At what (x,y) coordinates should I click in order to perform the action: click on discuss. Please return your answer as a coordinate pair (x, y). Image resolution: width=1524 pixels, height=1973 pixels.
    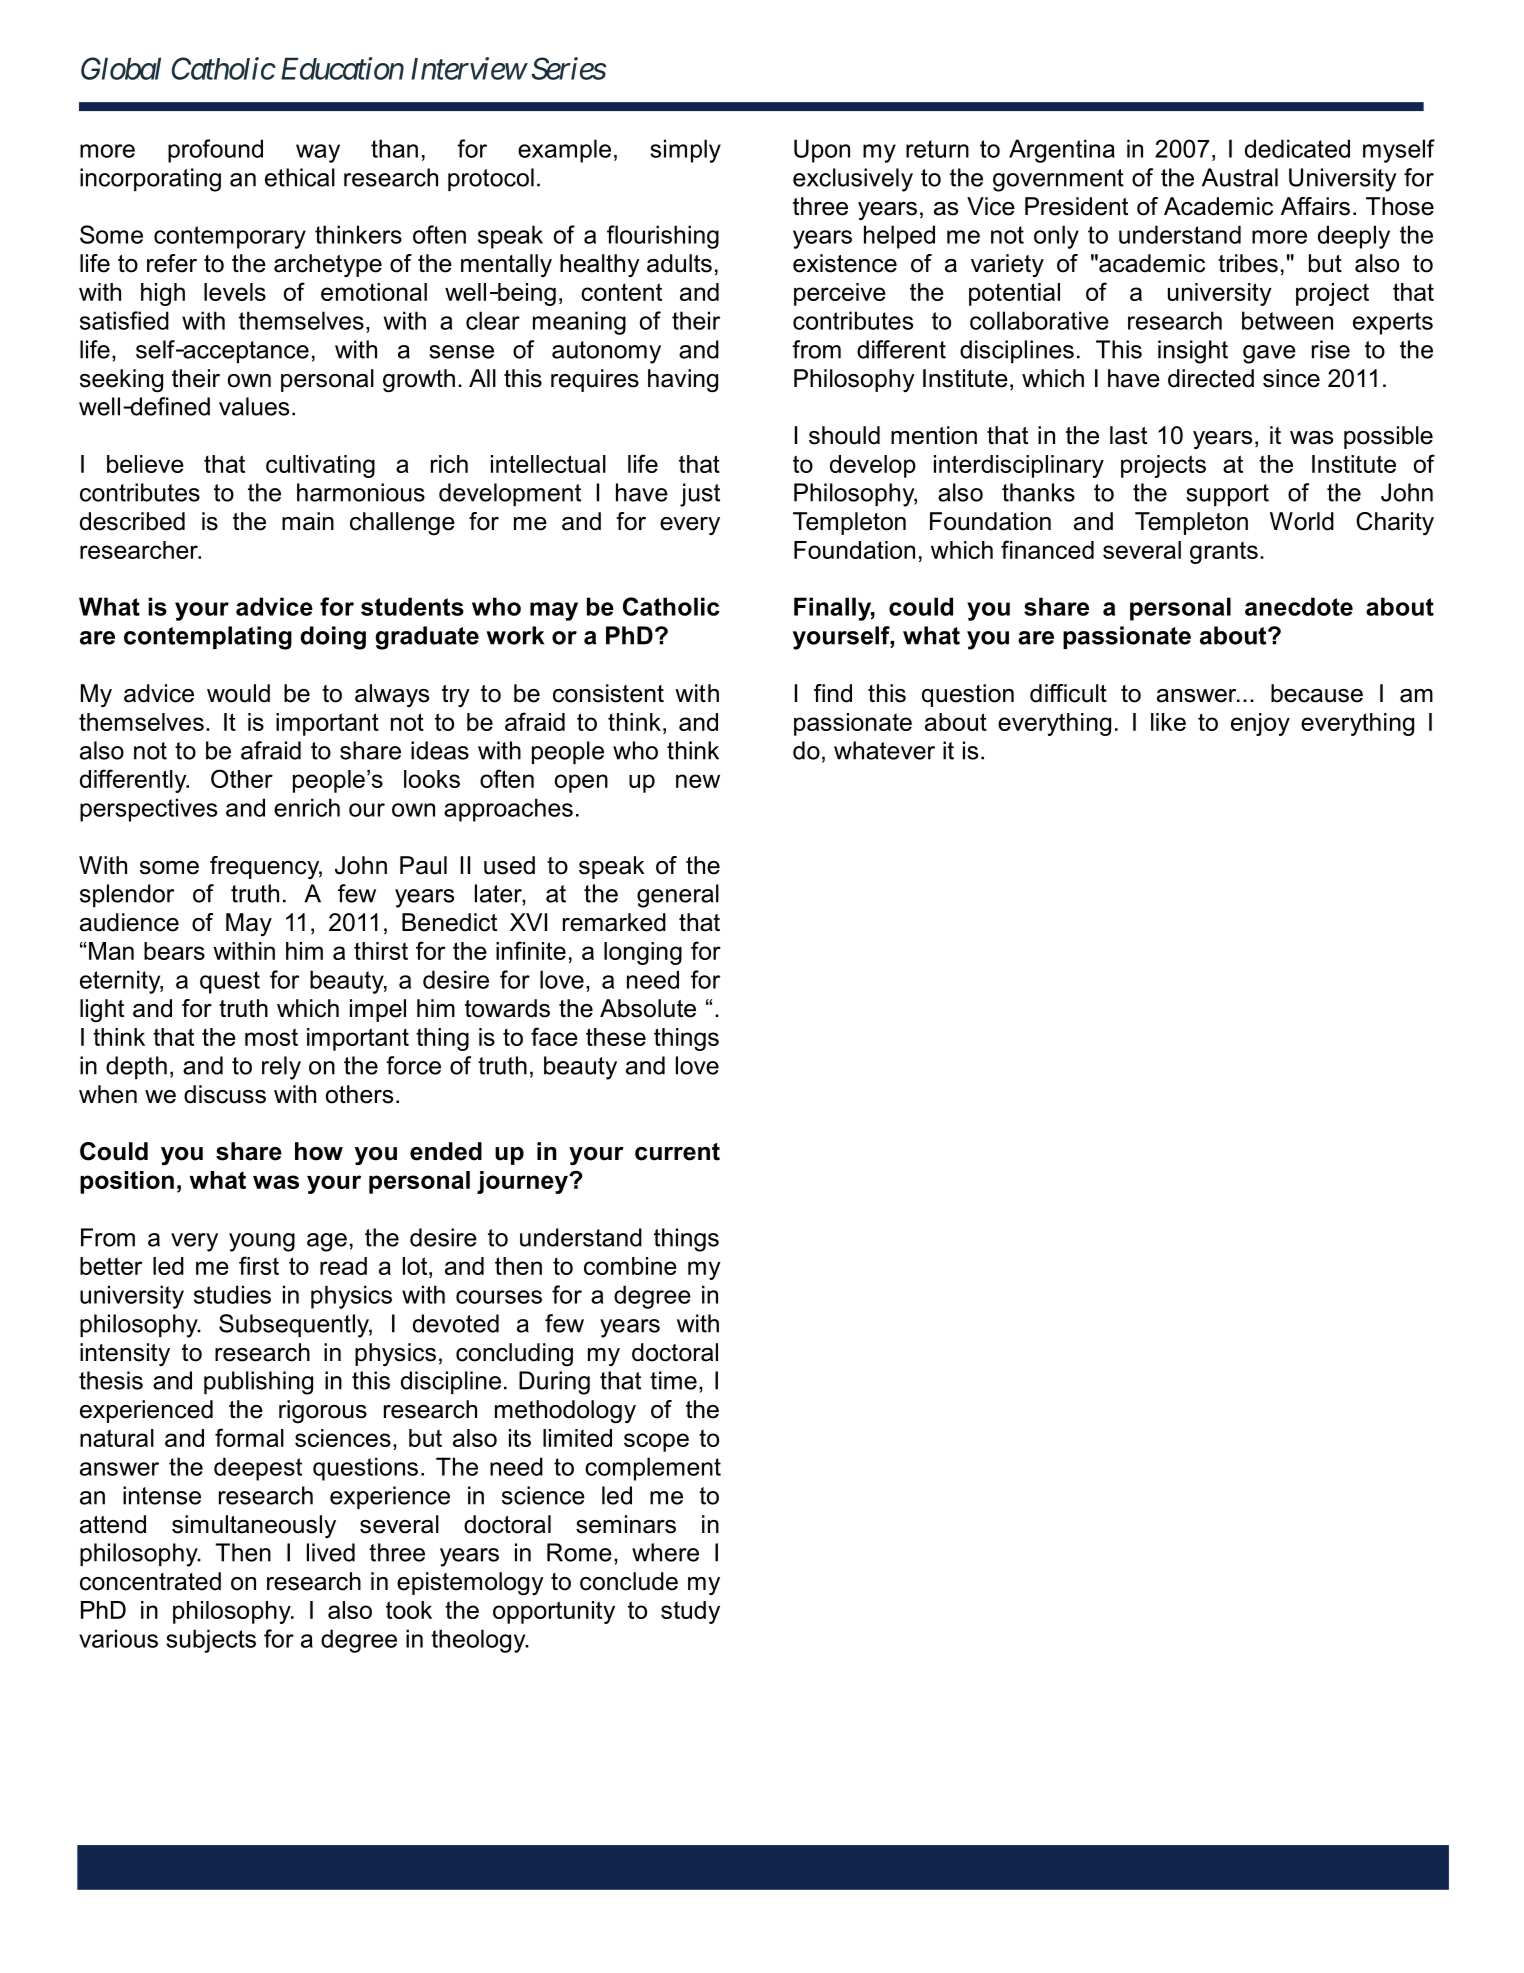
    Looking at the image, I should click on (225, 1094).
